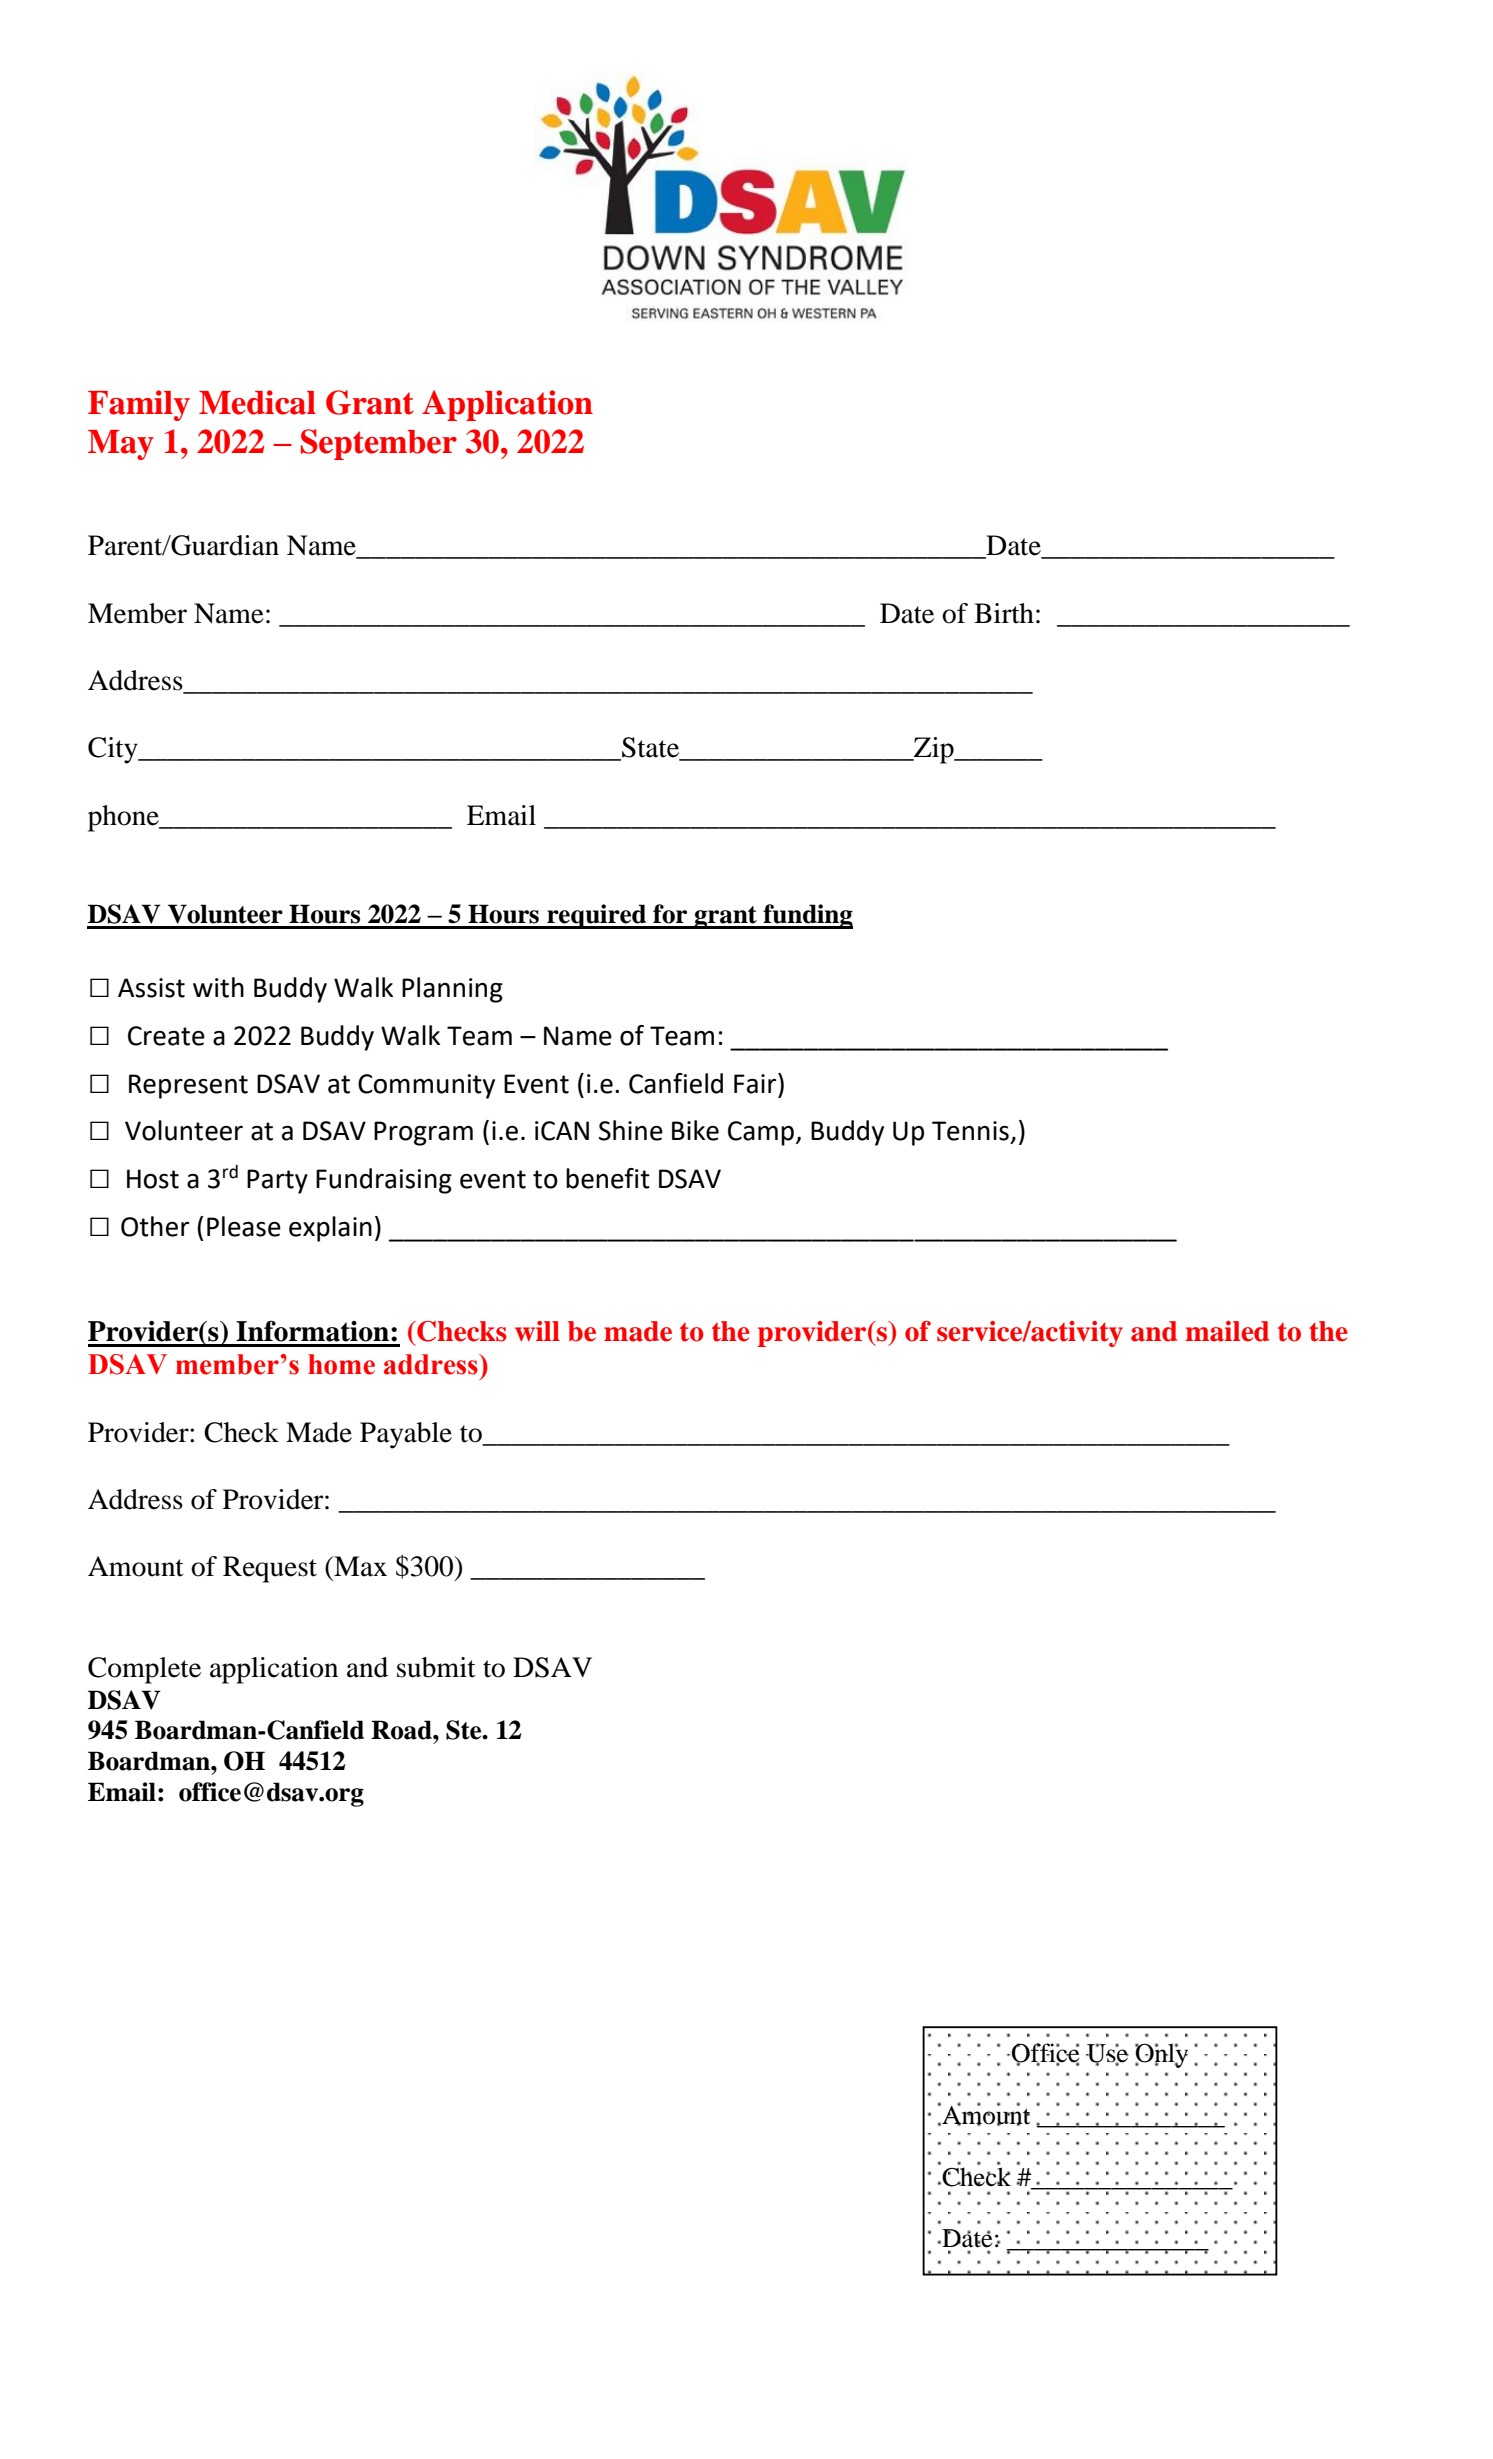  What do you see at coordinates (1227, 1331) in the image?
I see `mailed` at bounding box center [1227, 1331].
